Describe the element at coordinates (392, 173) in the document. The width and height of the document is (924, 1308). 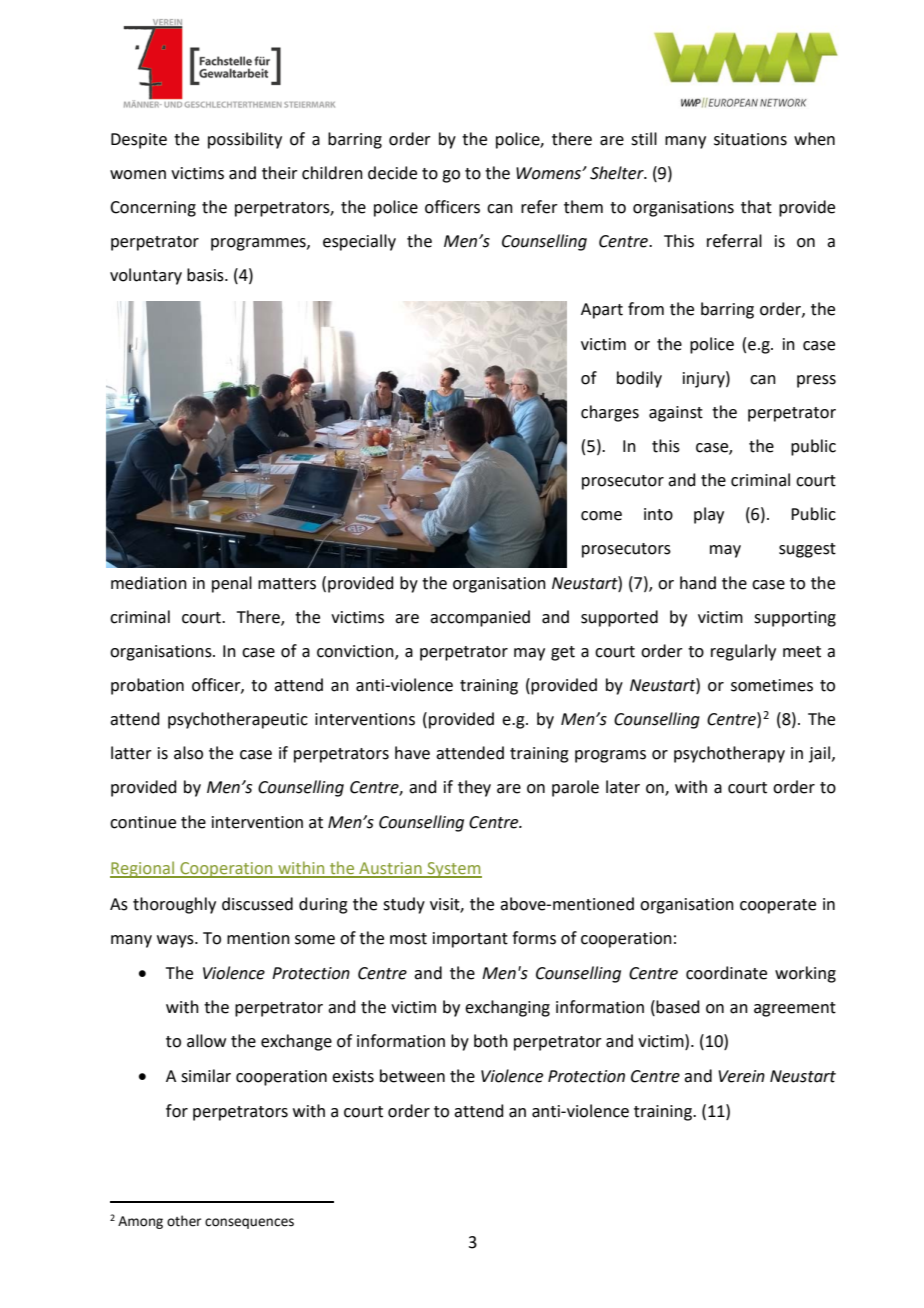
I see `decide` at that location.
